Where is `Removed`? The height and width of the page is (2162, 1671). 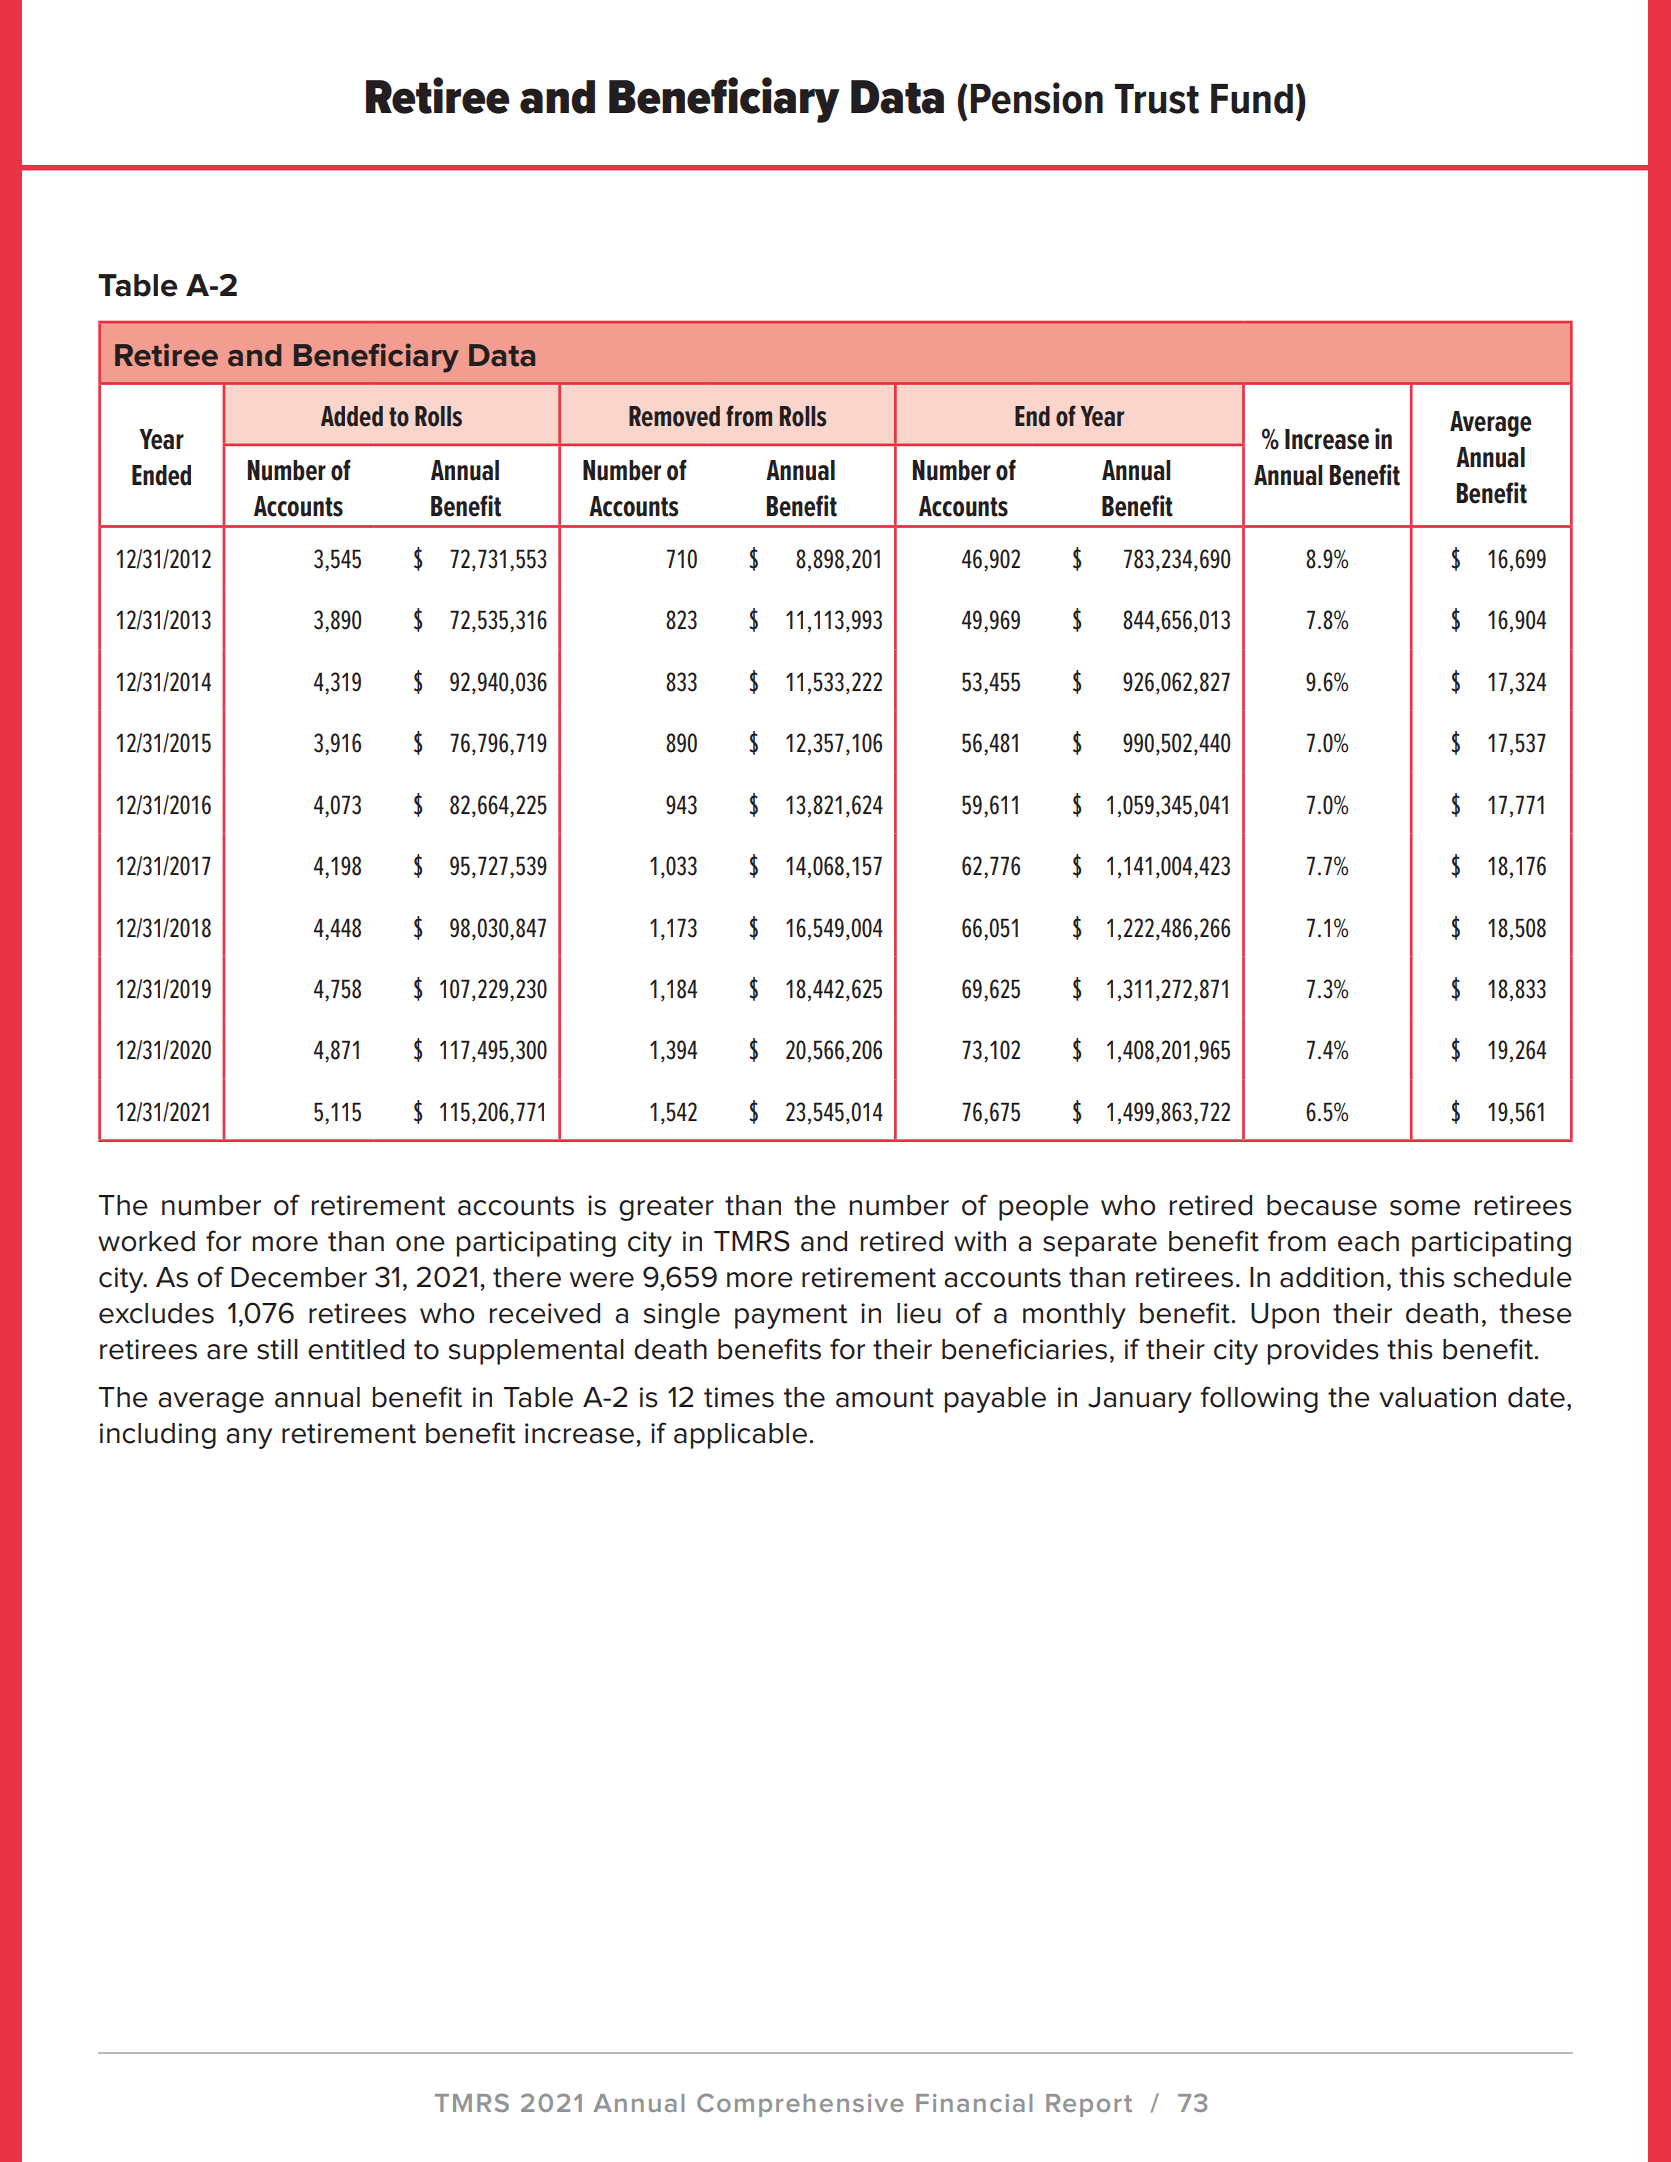
Removed is located at coordinates (674, 416).
